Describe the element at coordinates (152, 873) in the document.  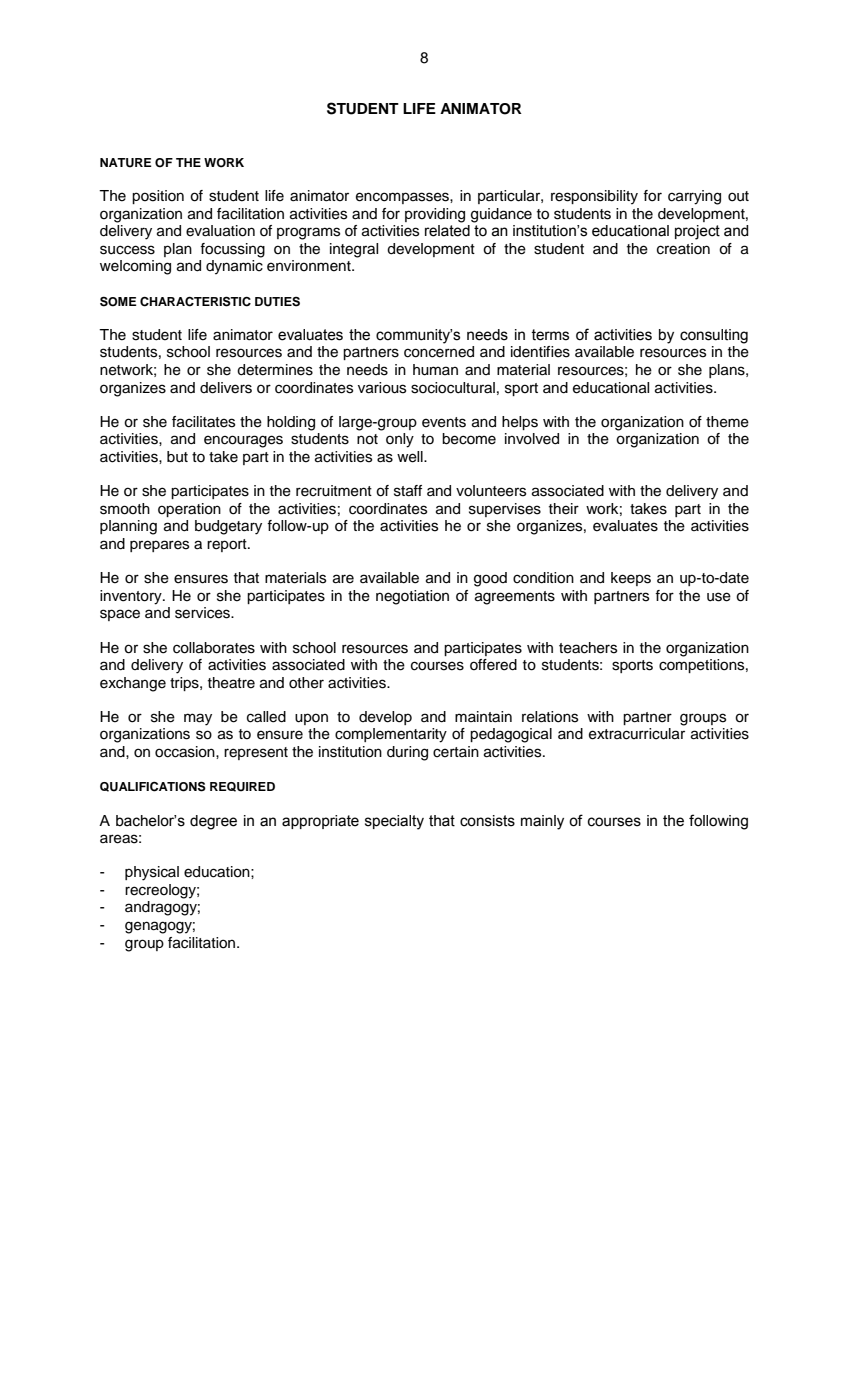
I see `physical` at that location.
